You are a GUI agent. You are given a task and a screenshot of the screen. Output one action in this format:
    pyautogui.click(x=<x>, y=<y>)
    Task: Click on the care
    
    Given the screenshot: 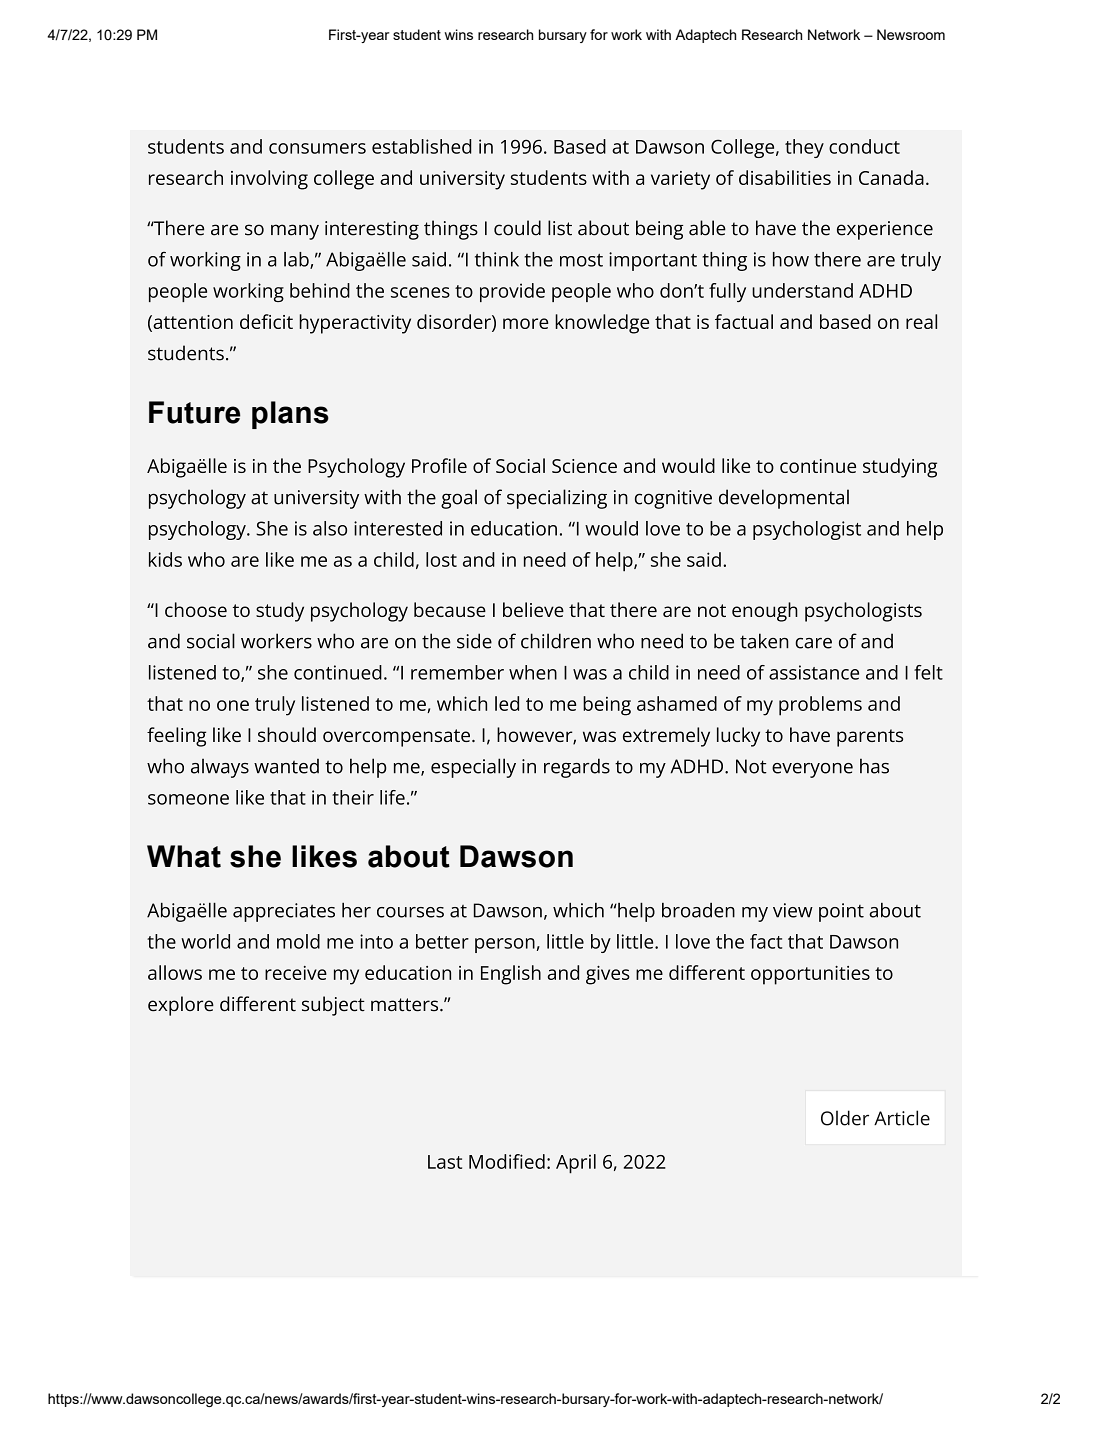 What is the action you would take?
    pyautogui.click(x=813, y=643)
